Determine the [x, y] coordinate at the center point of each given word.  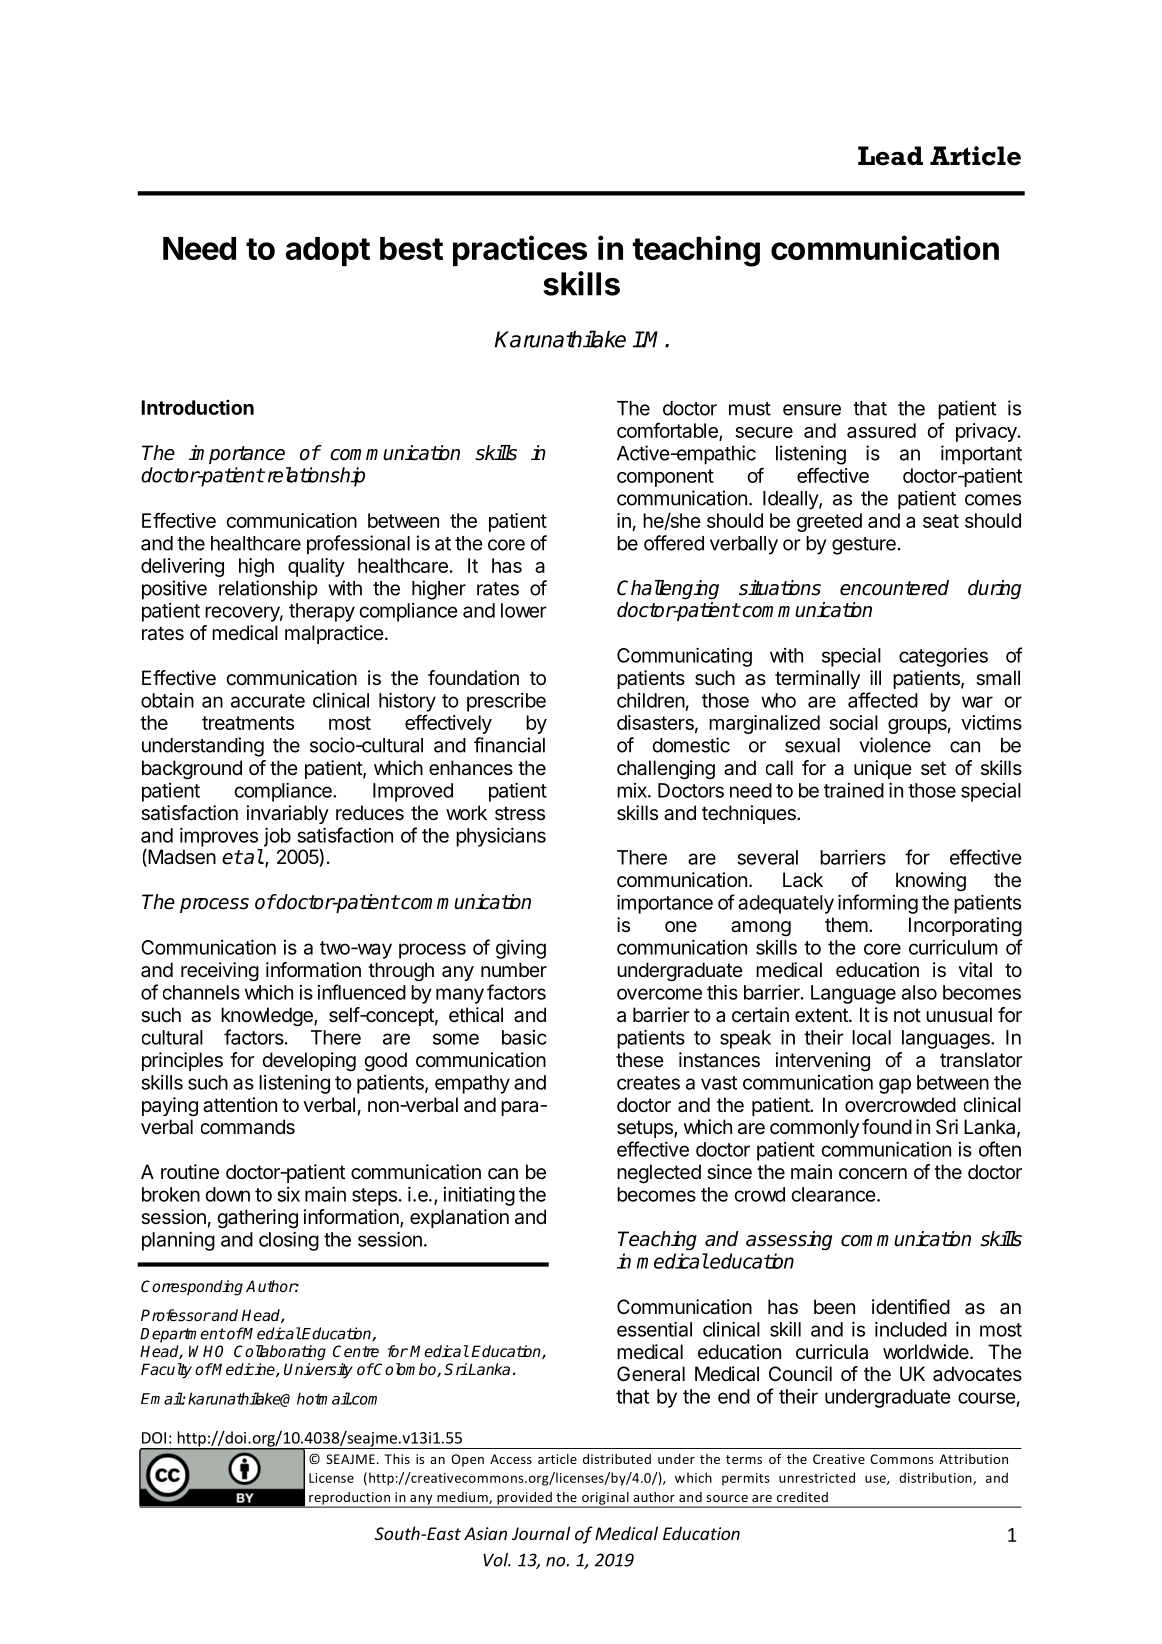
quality [316, 567]
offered [674, 543]
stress [520, 813]
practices [520, 250]
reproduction [350, 1499]
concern [873, 1174]
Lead [890, 156]
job [277, 837]
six [288, 1194]
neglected [659, 1174]
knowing [931, 882]
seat [941, 521]
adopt [328, 251]
